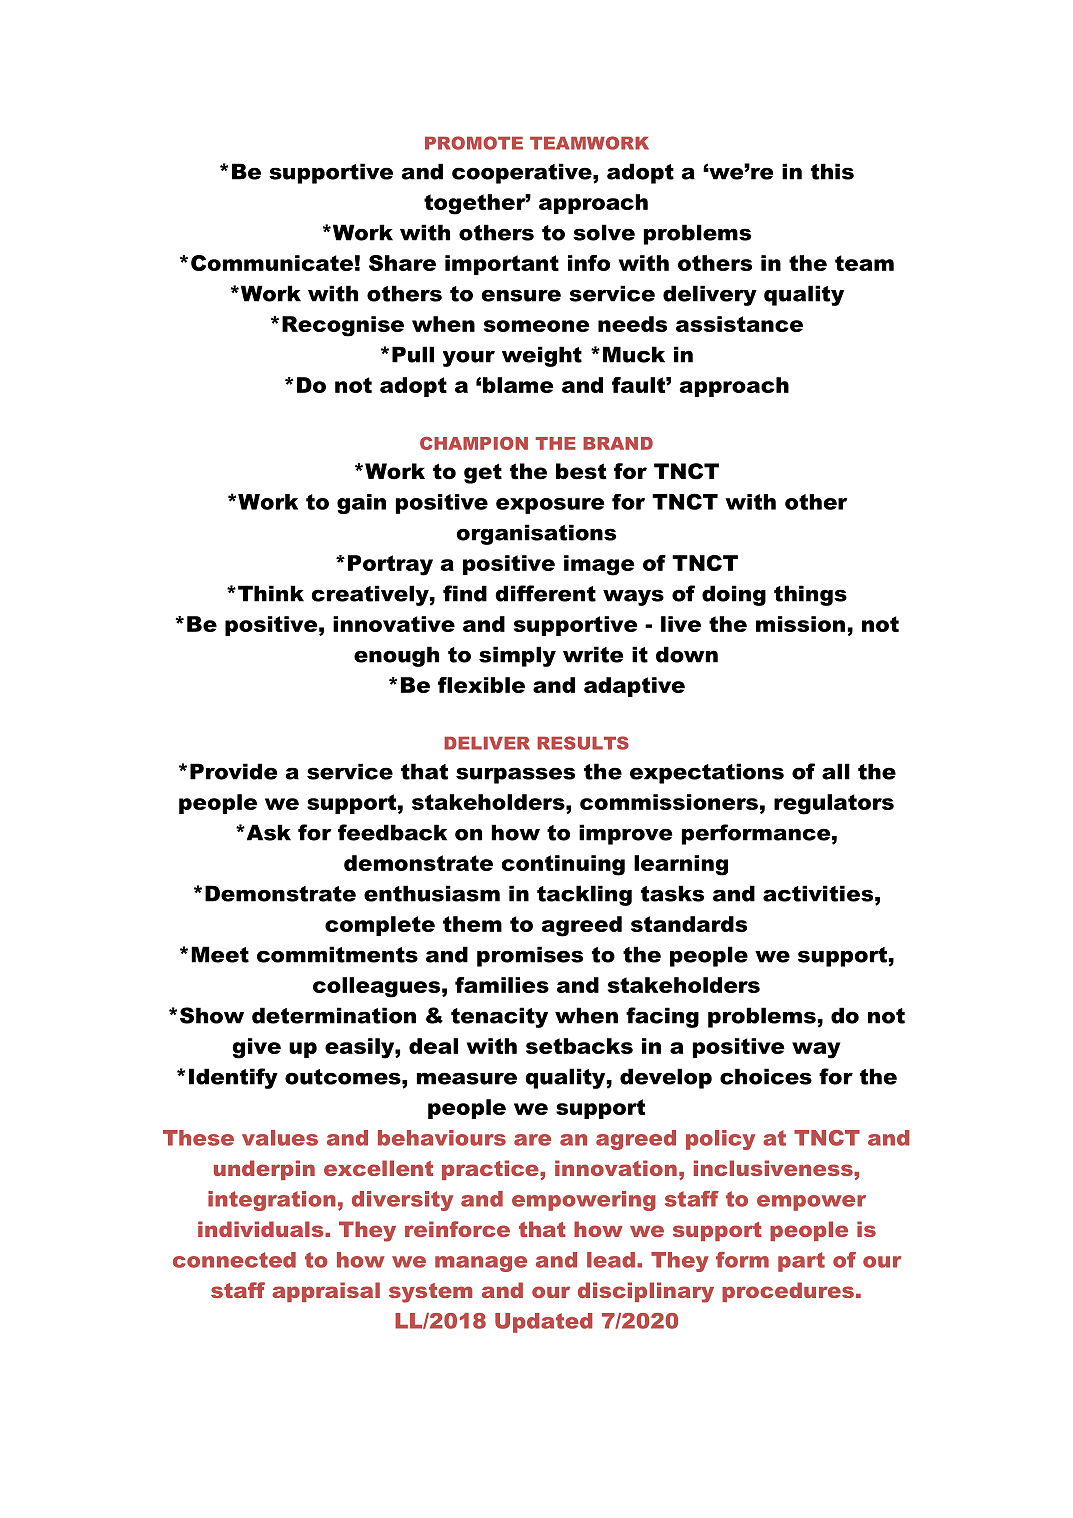  Describe the element at coordinates (515, 775) in the screenshot. I see `surpasses` at that location.
